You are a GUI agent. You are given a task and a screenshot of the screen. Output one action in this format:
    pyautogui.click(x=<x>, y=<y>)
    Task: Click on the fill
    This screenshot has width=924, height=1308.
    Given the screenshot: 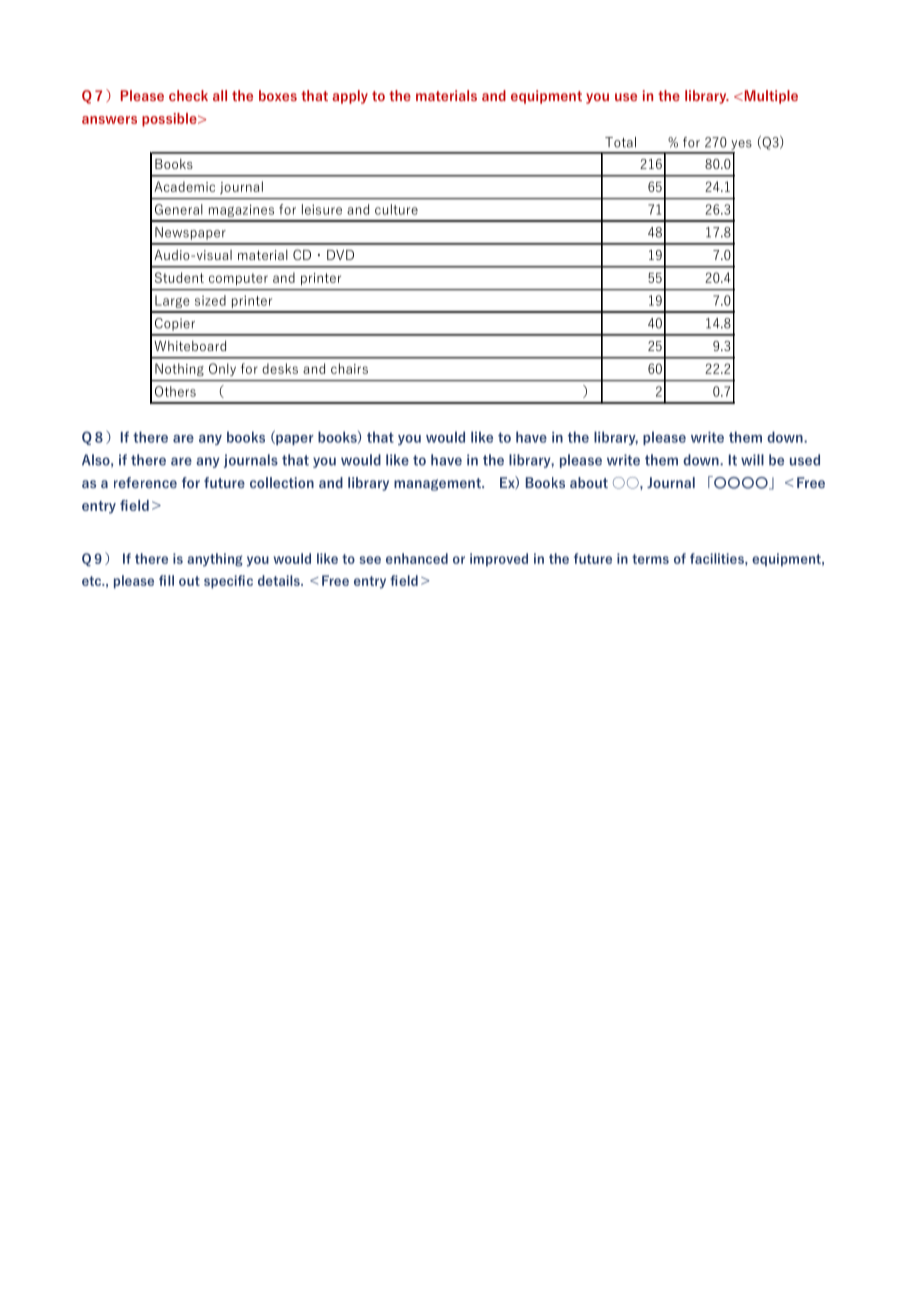 What is the action you would take?
    pyautogui.click(x=166, y=580)
